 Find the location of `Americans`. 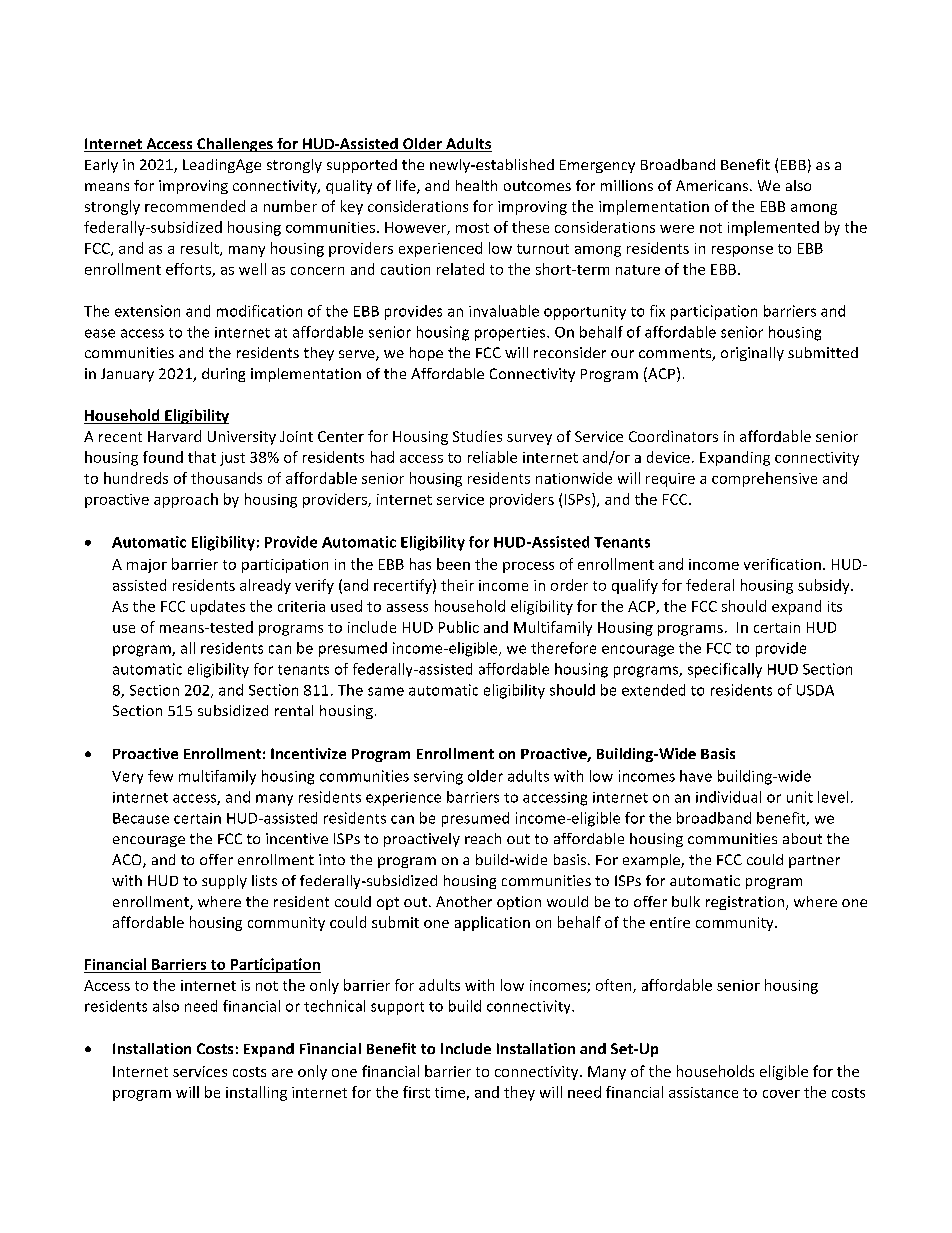

Americans is located at coordinates (712, 185).
